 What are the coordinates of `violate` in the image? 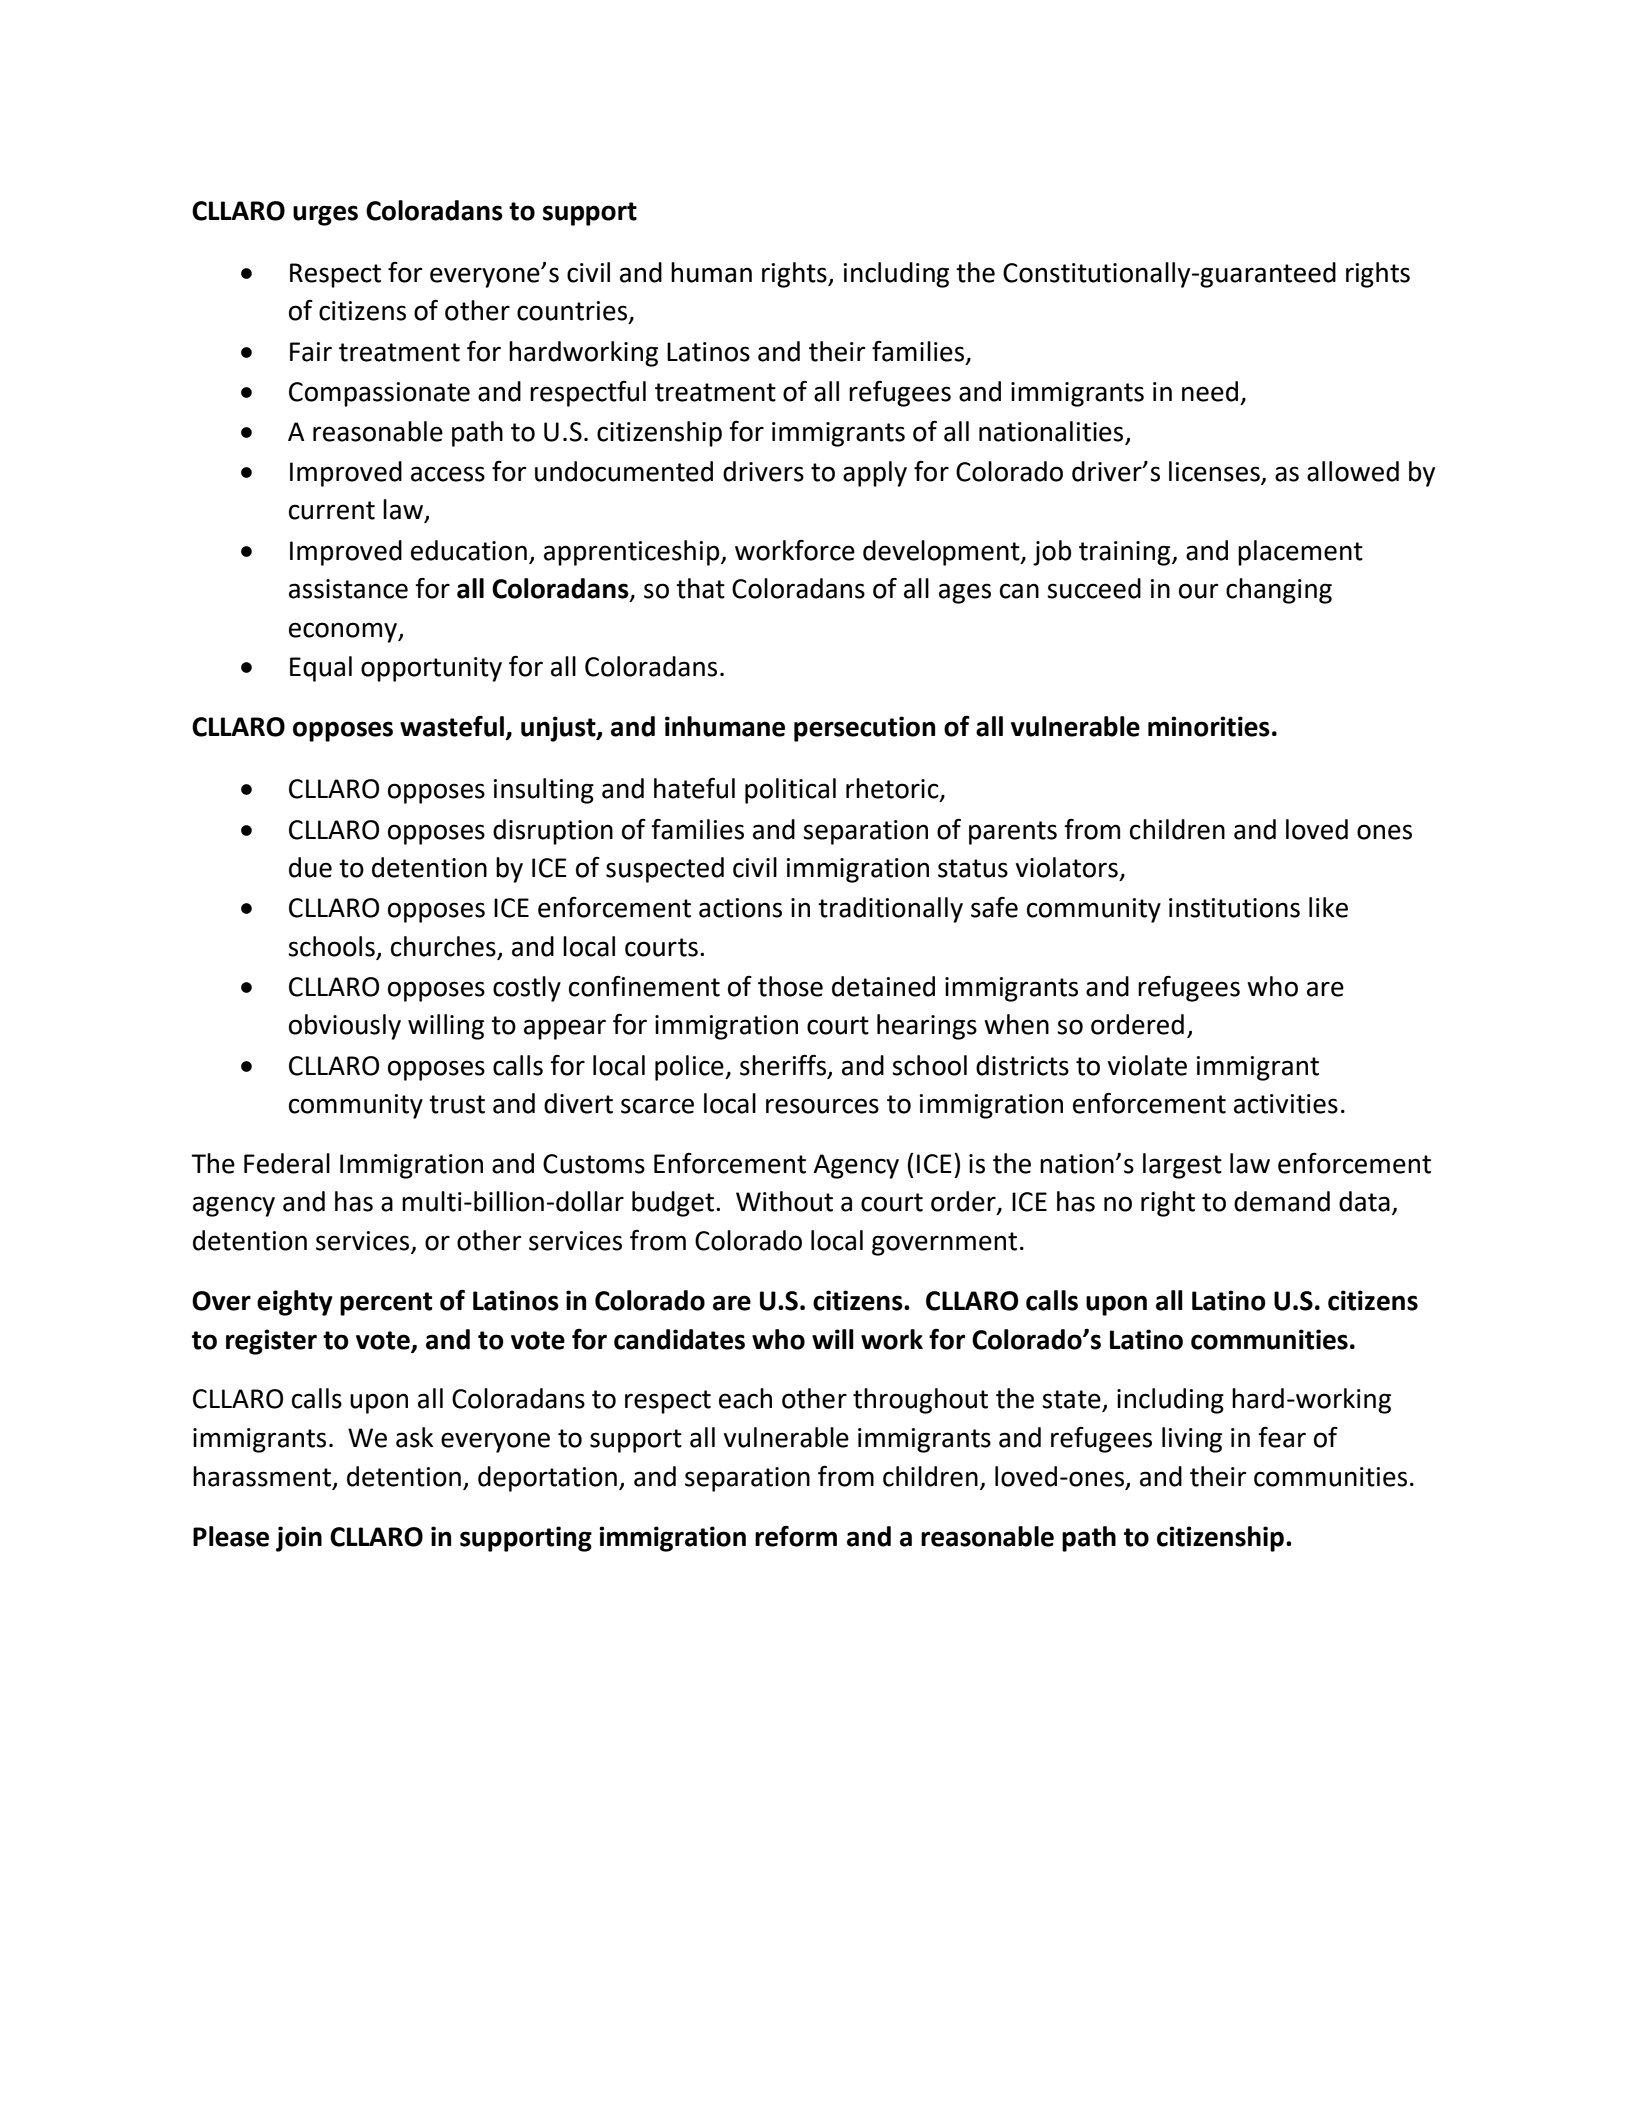 It's located at (1147, 1065).
